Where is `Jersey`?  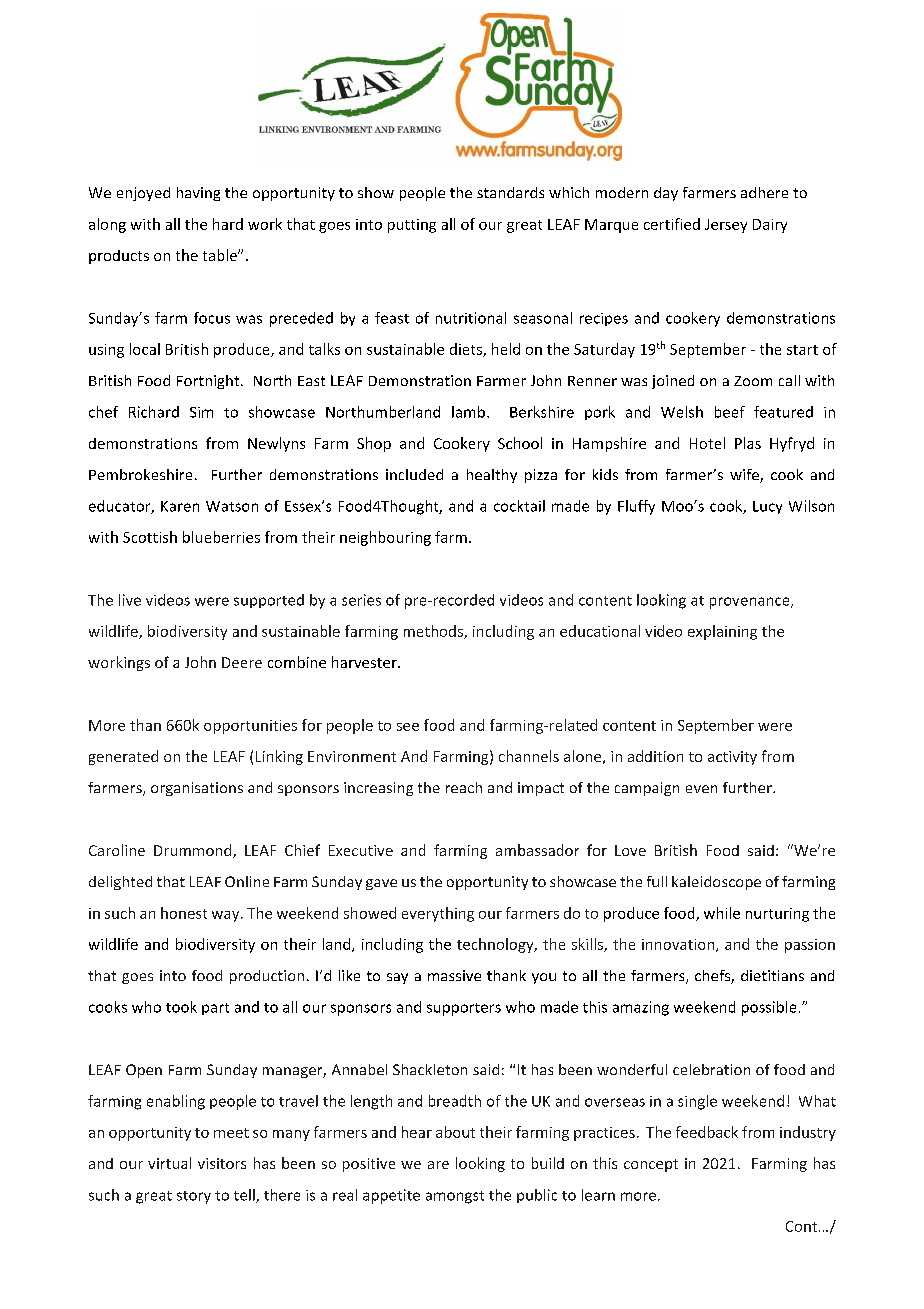 Jersey is located at coordinates (726, 226).
